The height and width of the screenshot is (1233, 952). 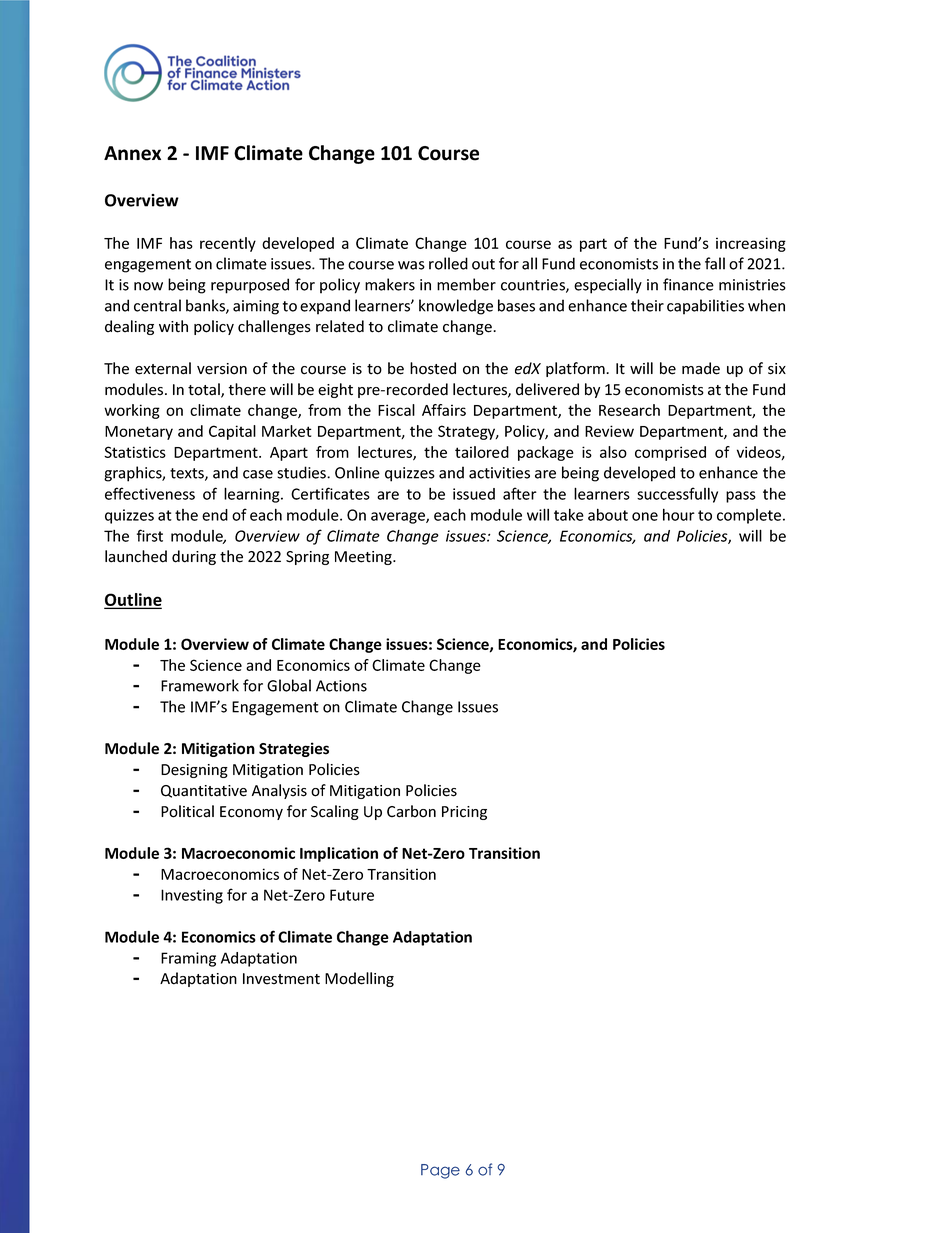 I want to click on rolled, so click(x=448, y=263).
